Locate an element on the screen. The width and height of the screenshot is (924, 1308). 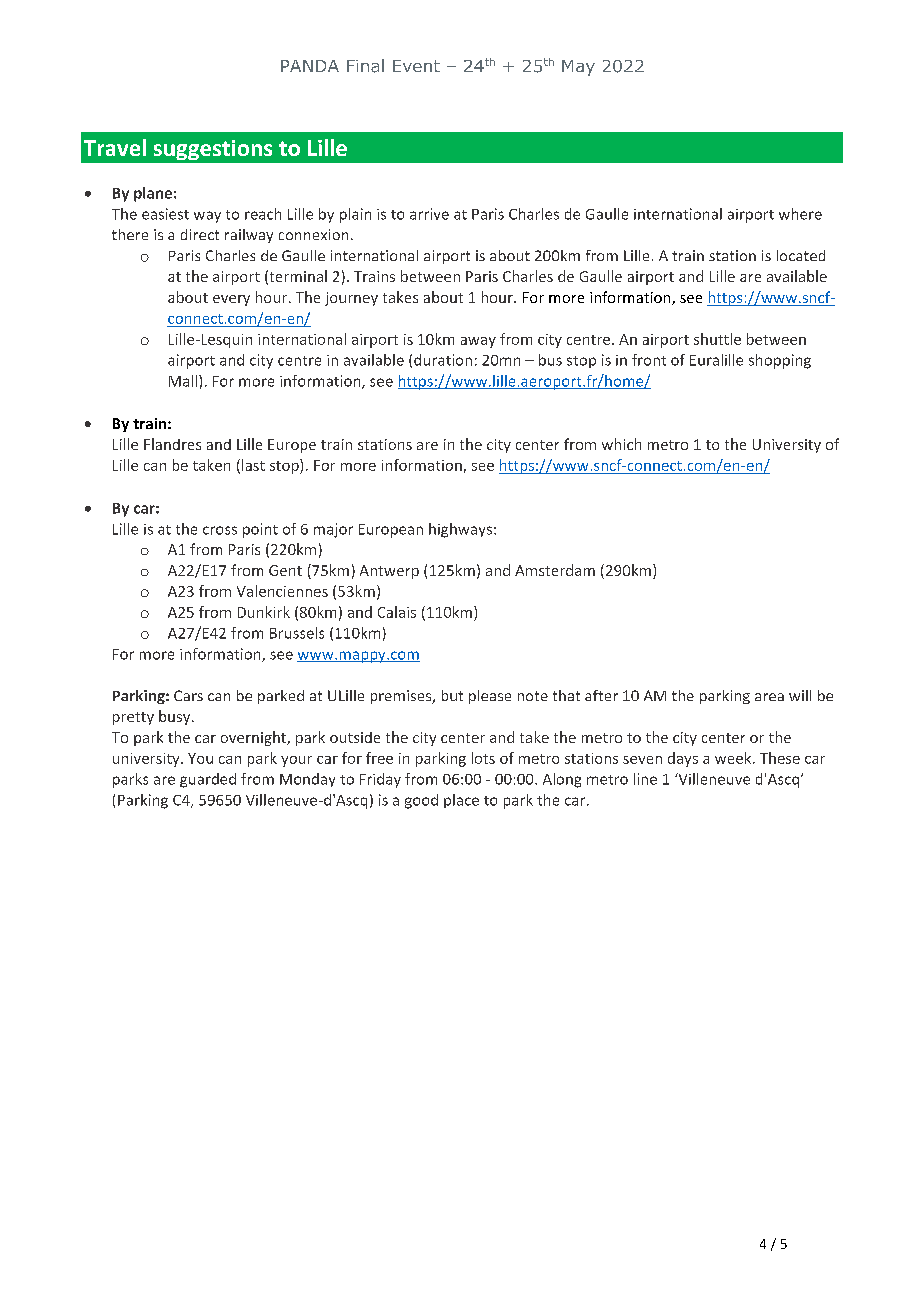
shuttle is located at coordinates (717, 339).
